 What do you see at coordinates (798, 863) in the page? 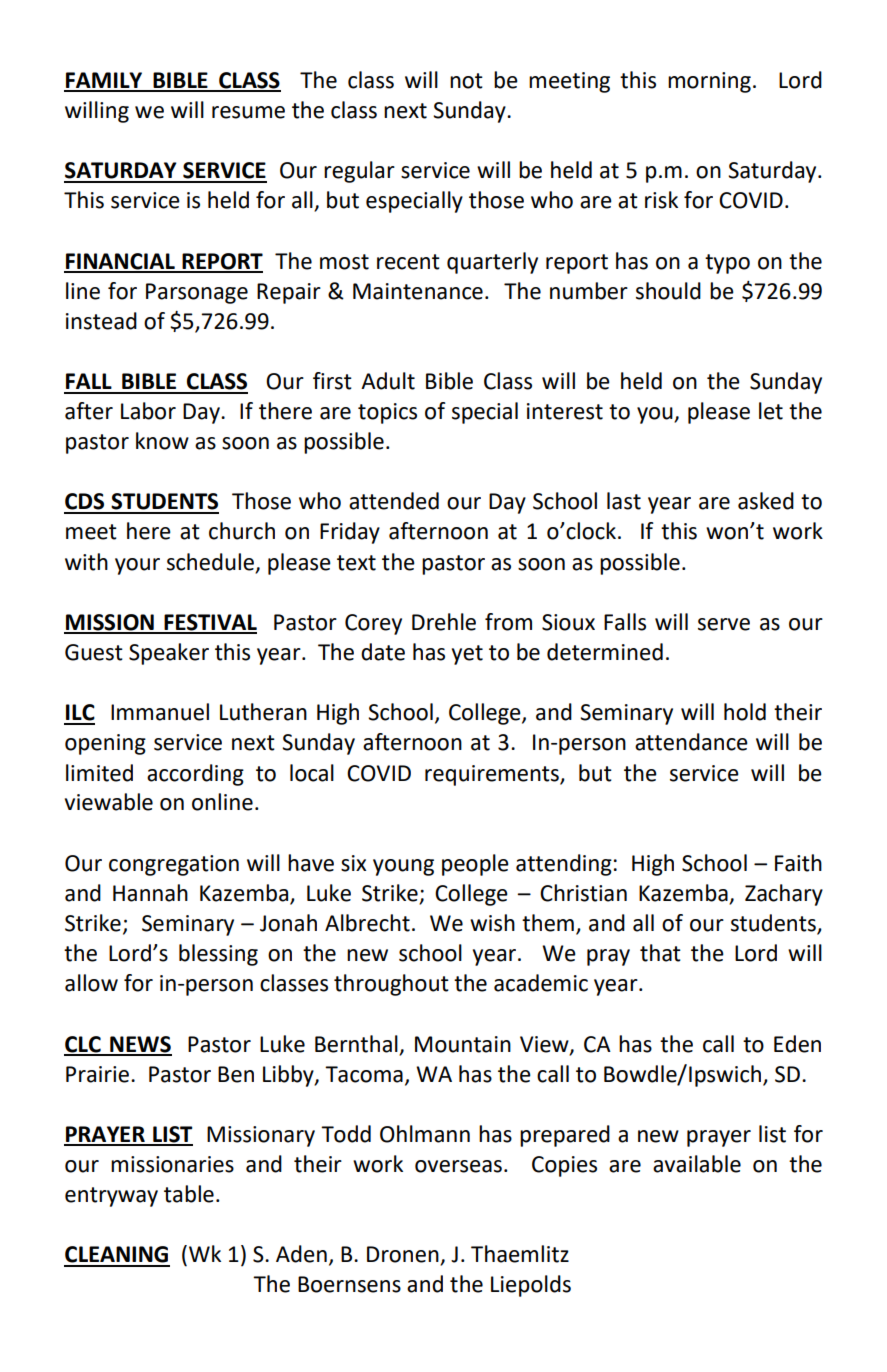
I see `Faith` at bounding box center [798, 863].
